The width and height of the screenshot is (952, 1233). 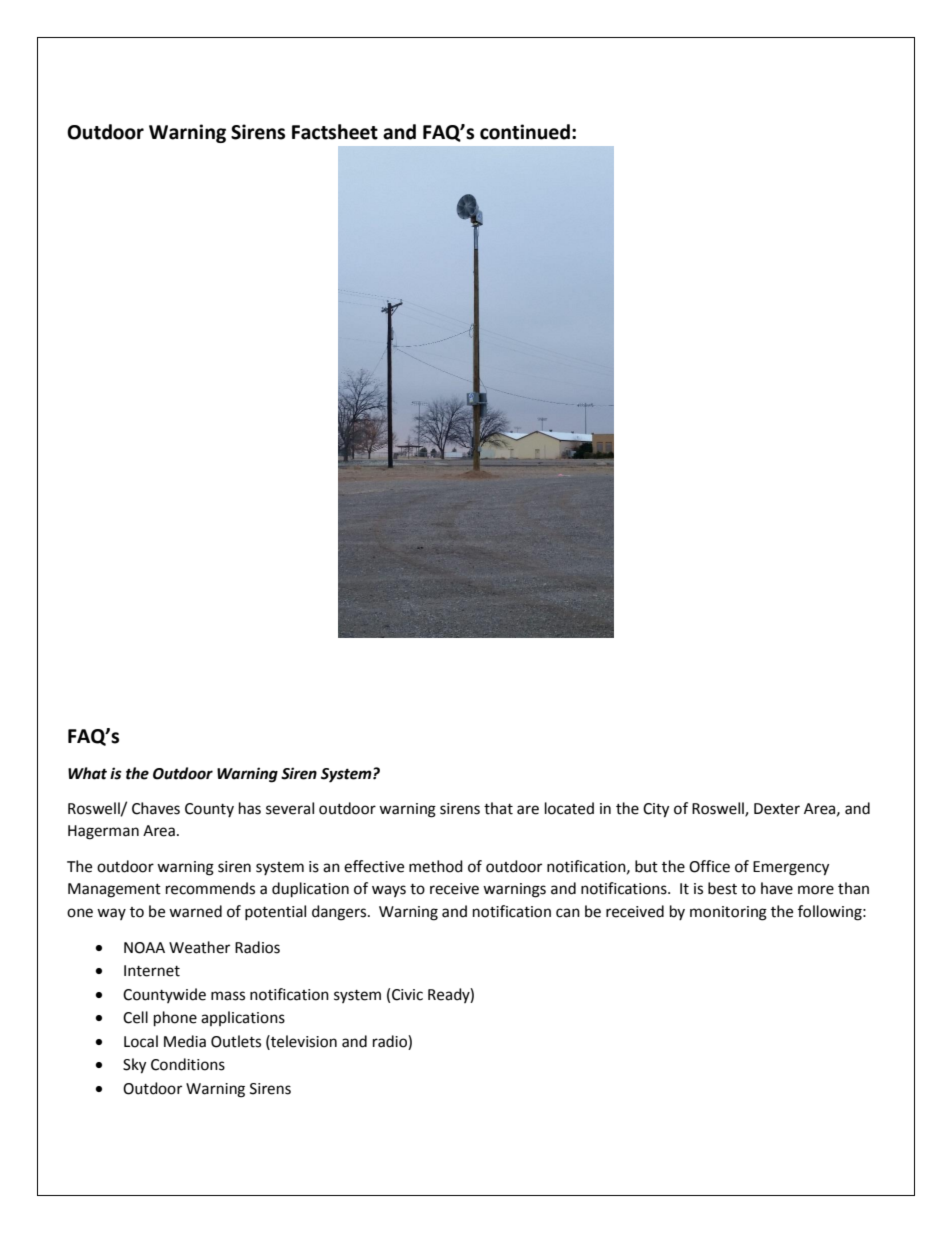 What do you see at coordinates (525, 132) in the screenshot?
I see `continued` at bounding box center [525, 132].
